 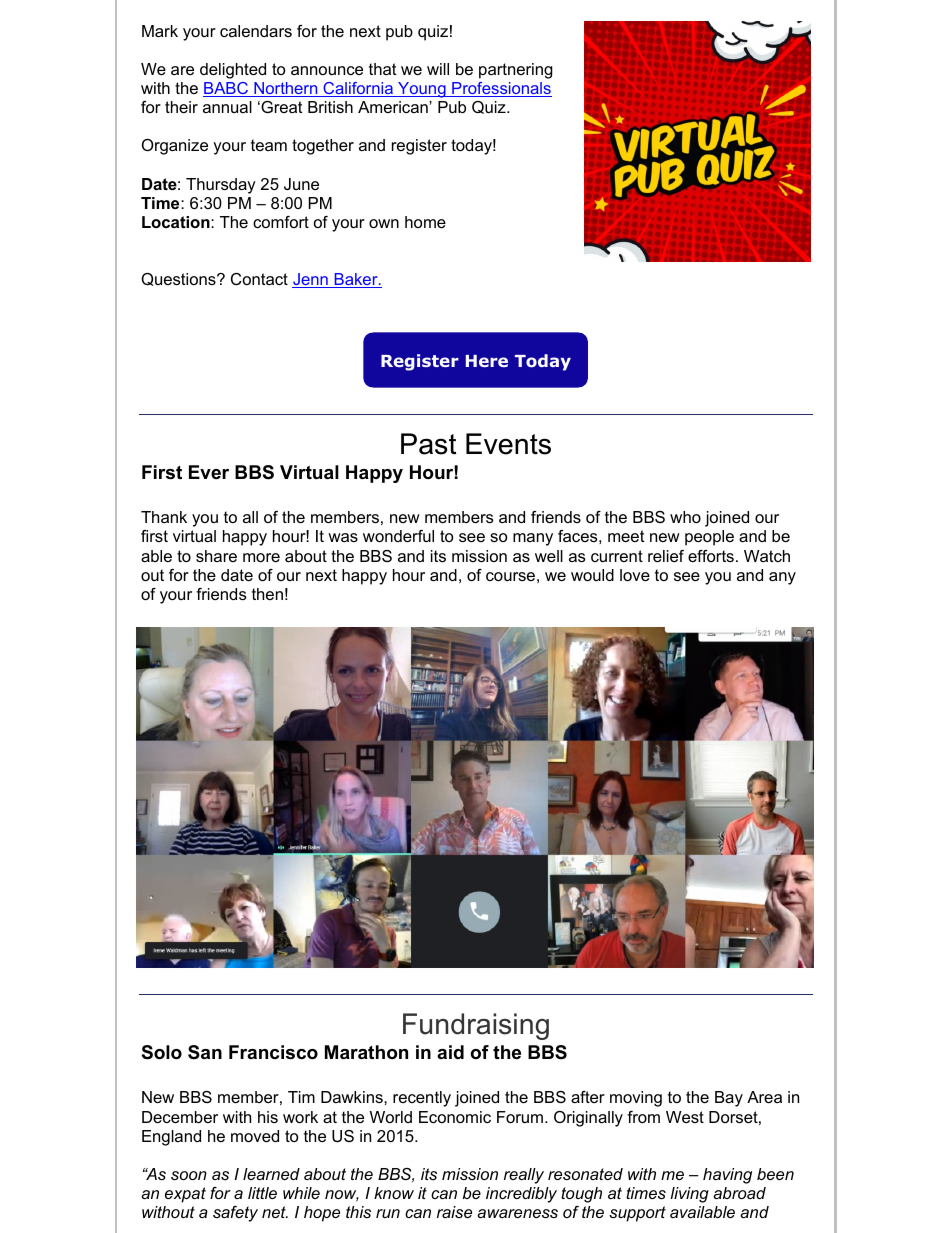 What do you see at coordinates (262, 1193) in the document?
I see `little` at bounding box center [262, 1193].
